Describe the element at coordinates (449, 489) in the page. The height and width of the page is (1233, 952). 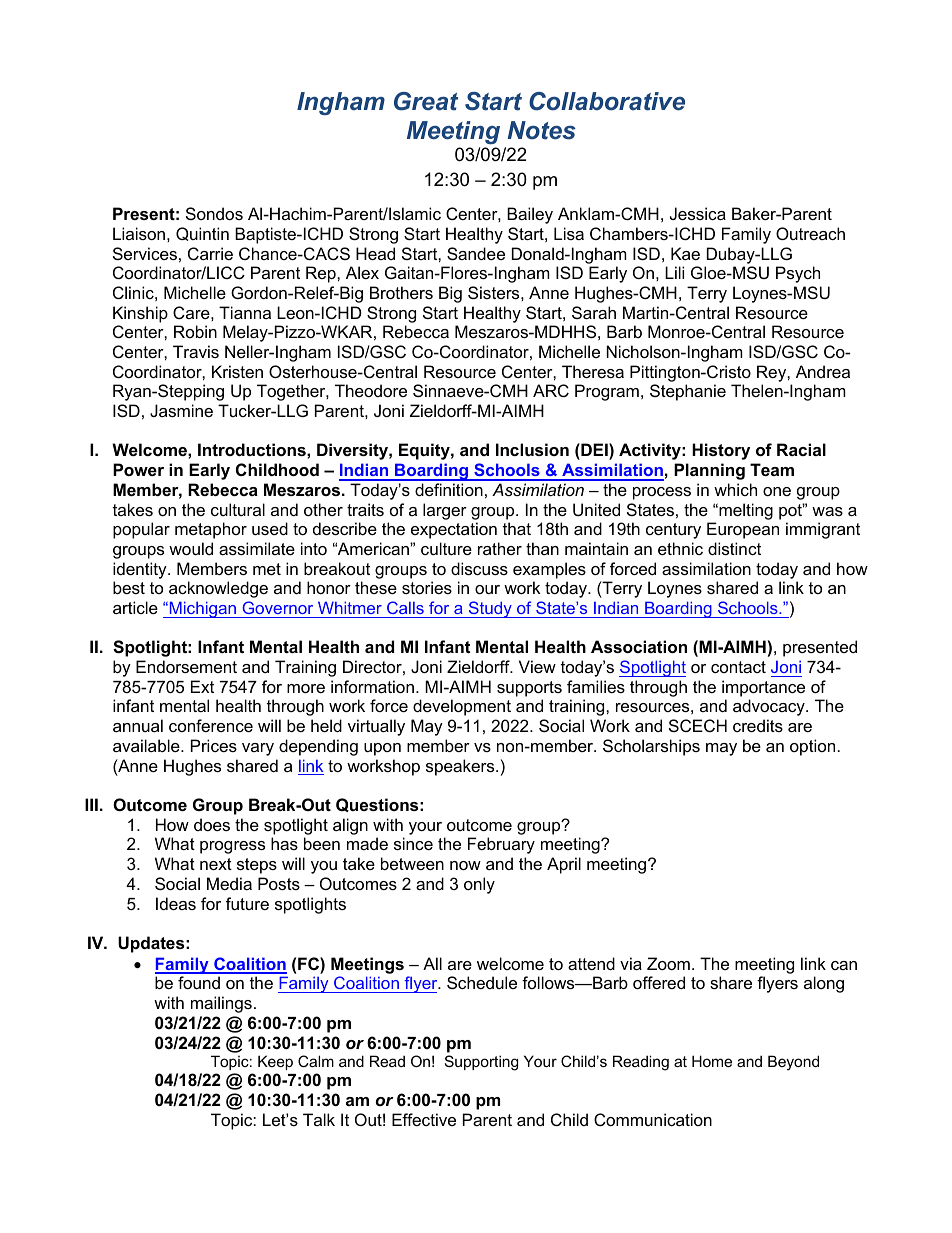
I see `definition` at that location.
